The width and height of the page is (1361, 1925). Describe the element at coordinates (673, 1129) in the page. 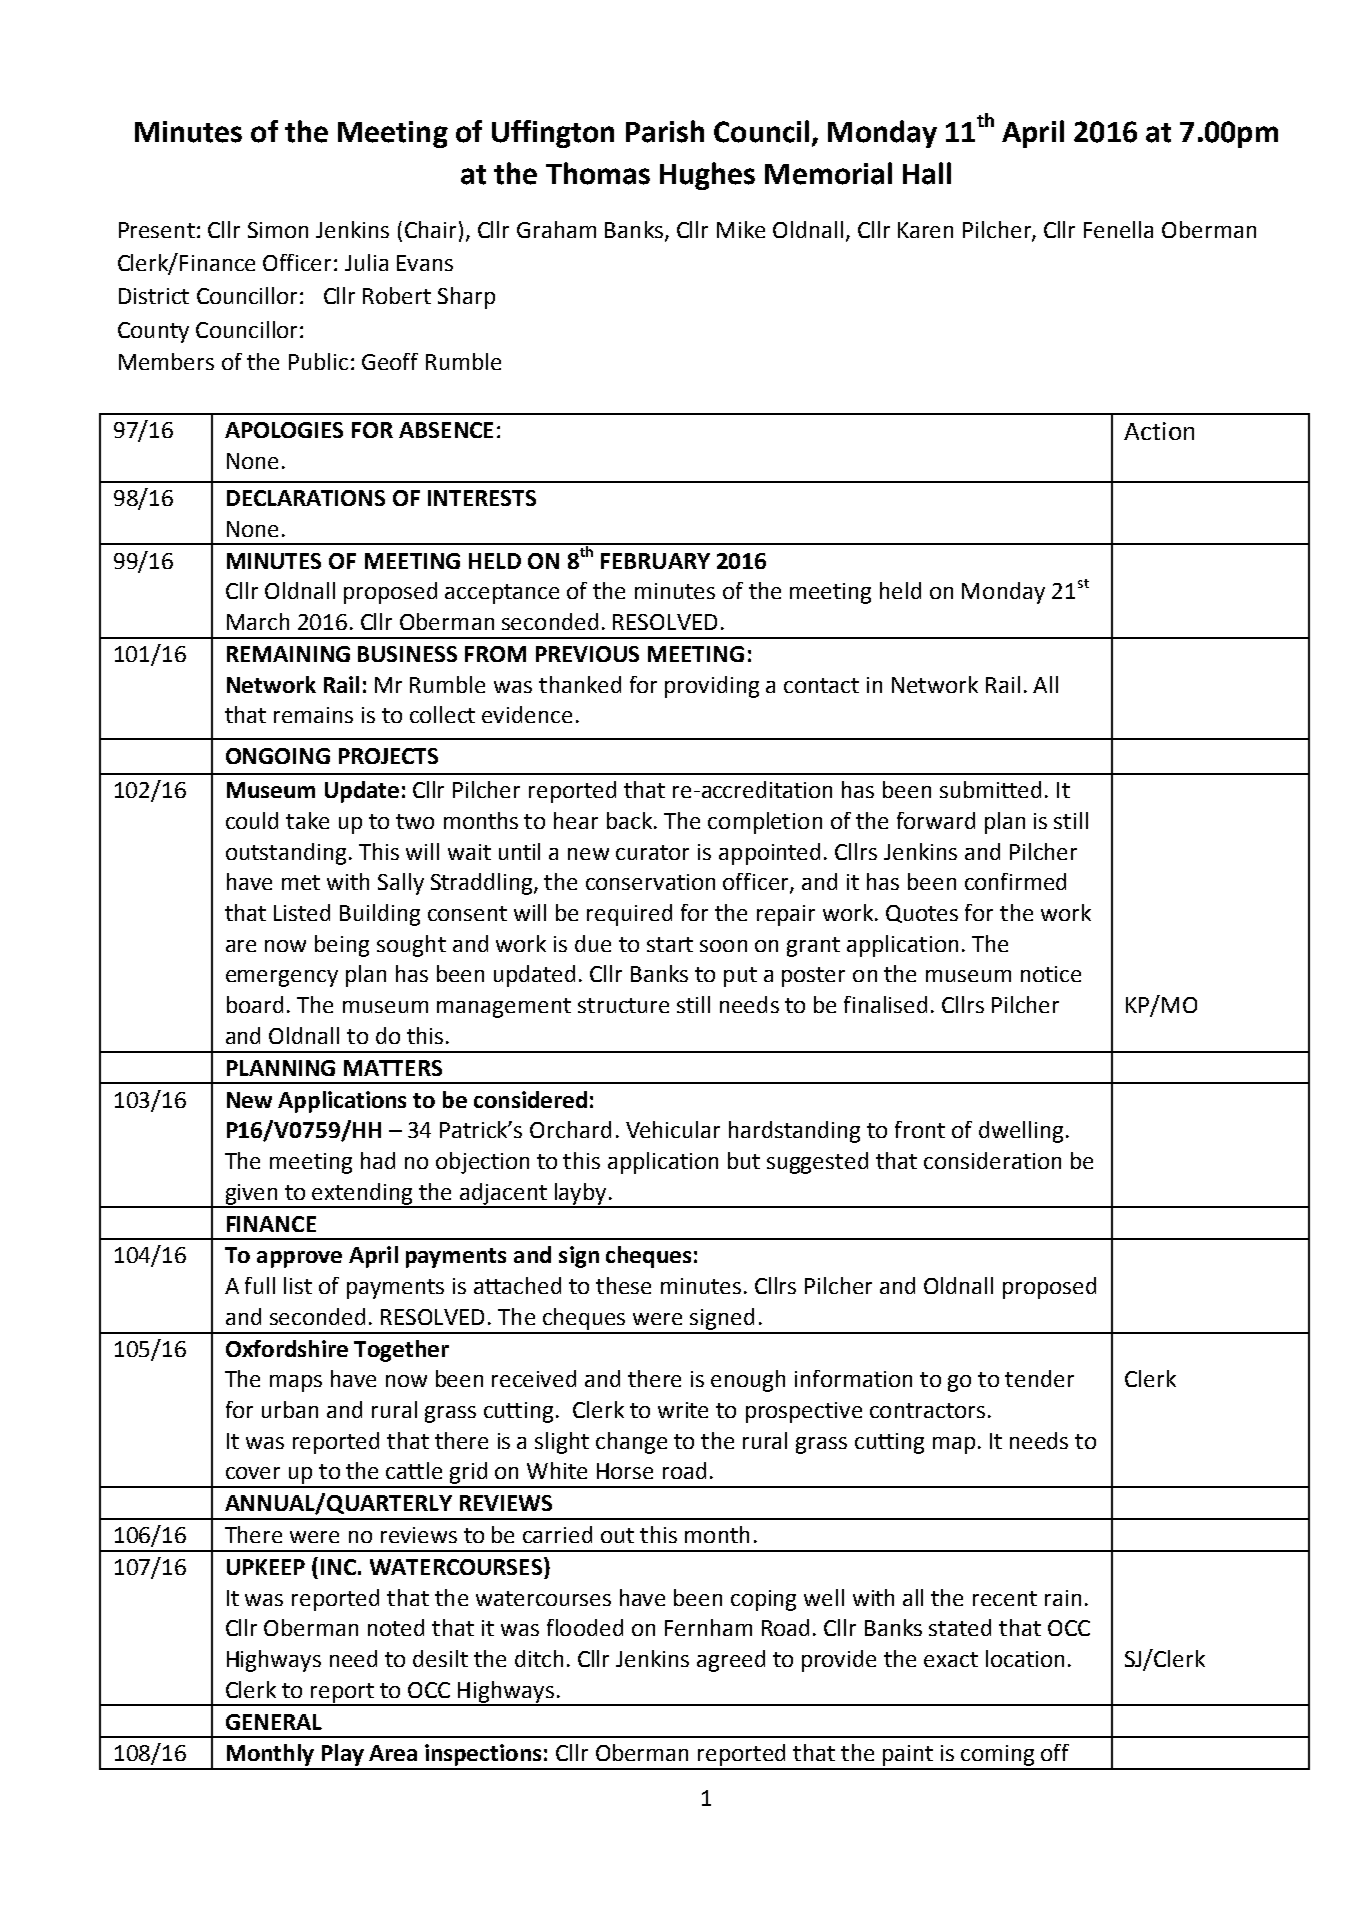

I see `Vehicular` at that location.
